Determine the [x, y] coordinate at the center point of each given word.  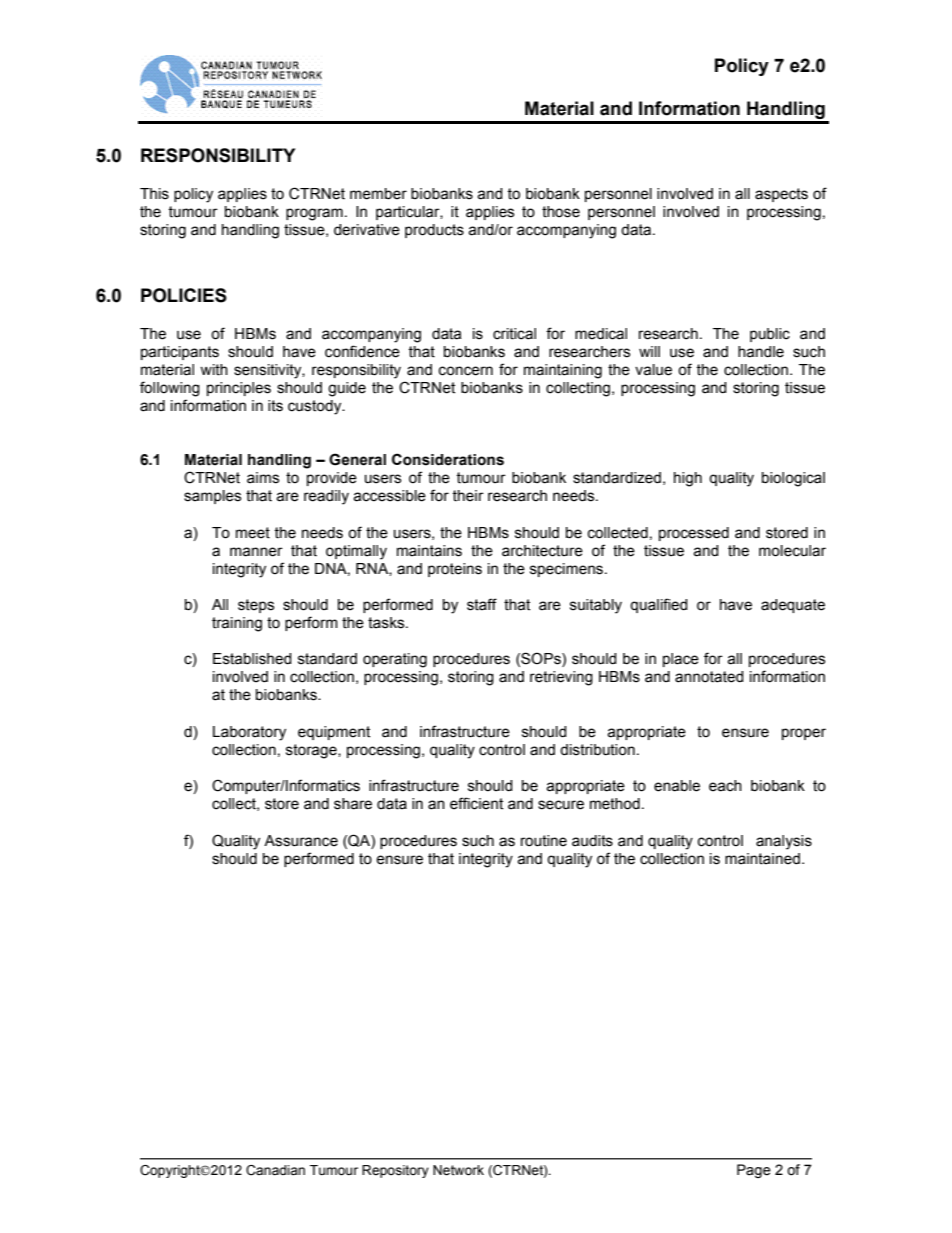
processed [694, 534]
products [434, 231]
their [468, 496]
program [314, 214]
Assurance [301, 841]
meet [253, 533]
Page [754, 1171]
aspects [781, 195]
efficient [476, 803]
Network [458, 1170]
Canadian [275, 1170]
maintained [762, 859]
